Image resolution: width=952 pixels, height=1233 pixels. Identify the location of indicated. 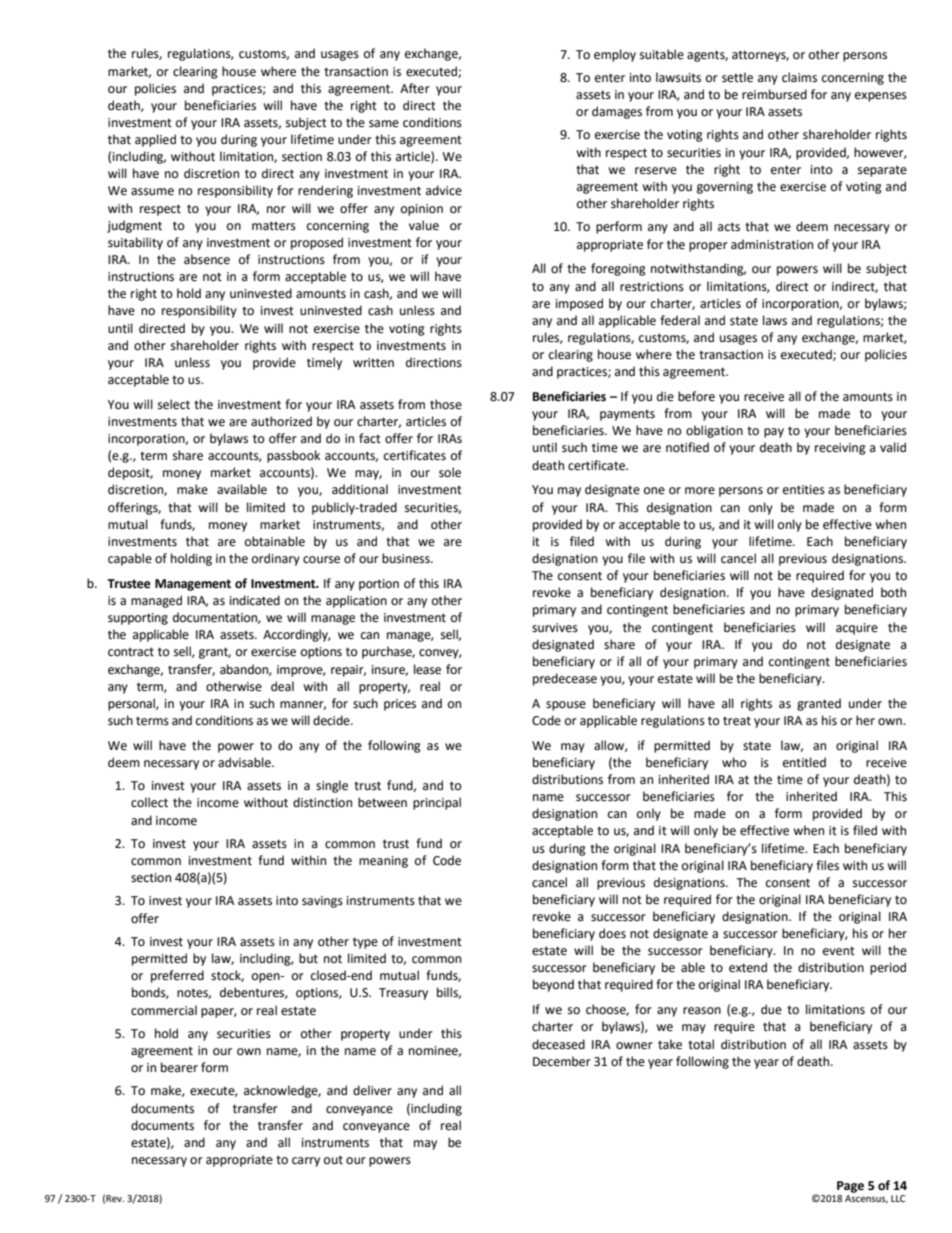
(255, 600).
